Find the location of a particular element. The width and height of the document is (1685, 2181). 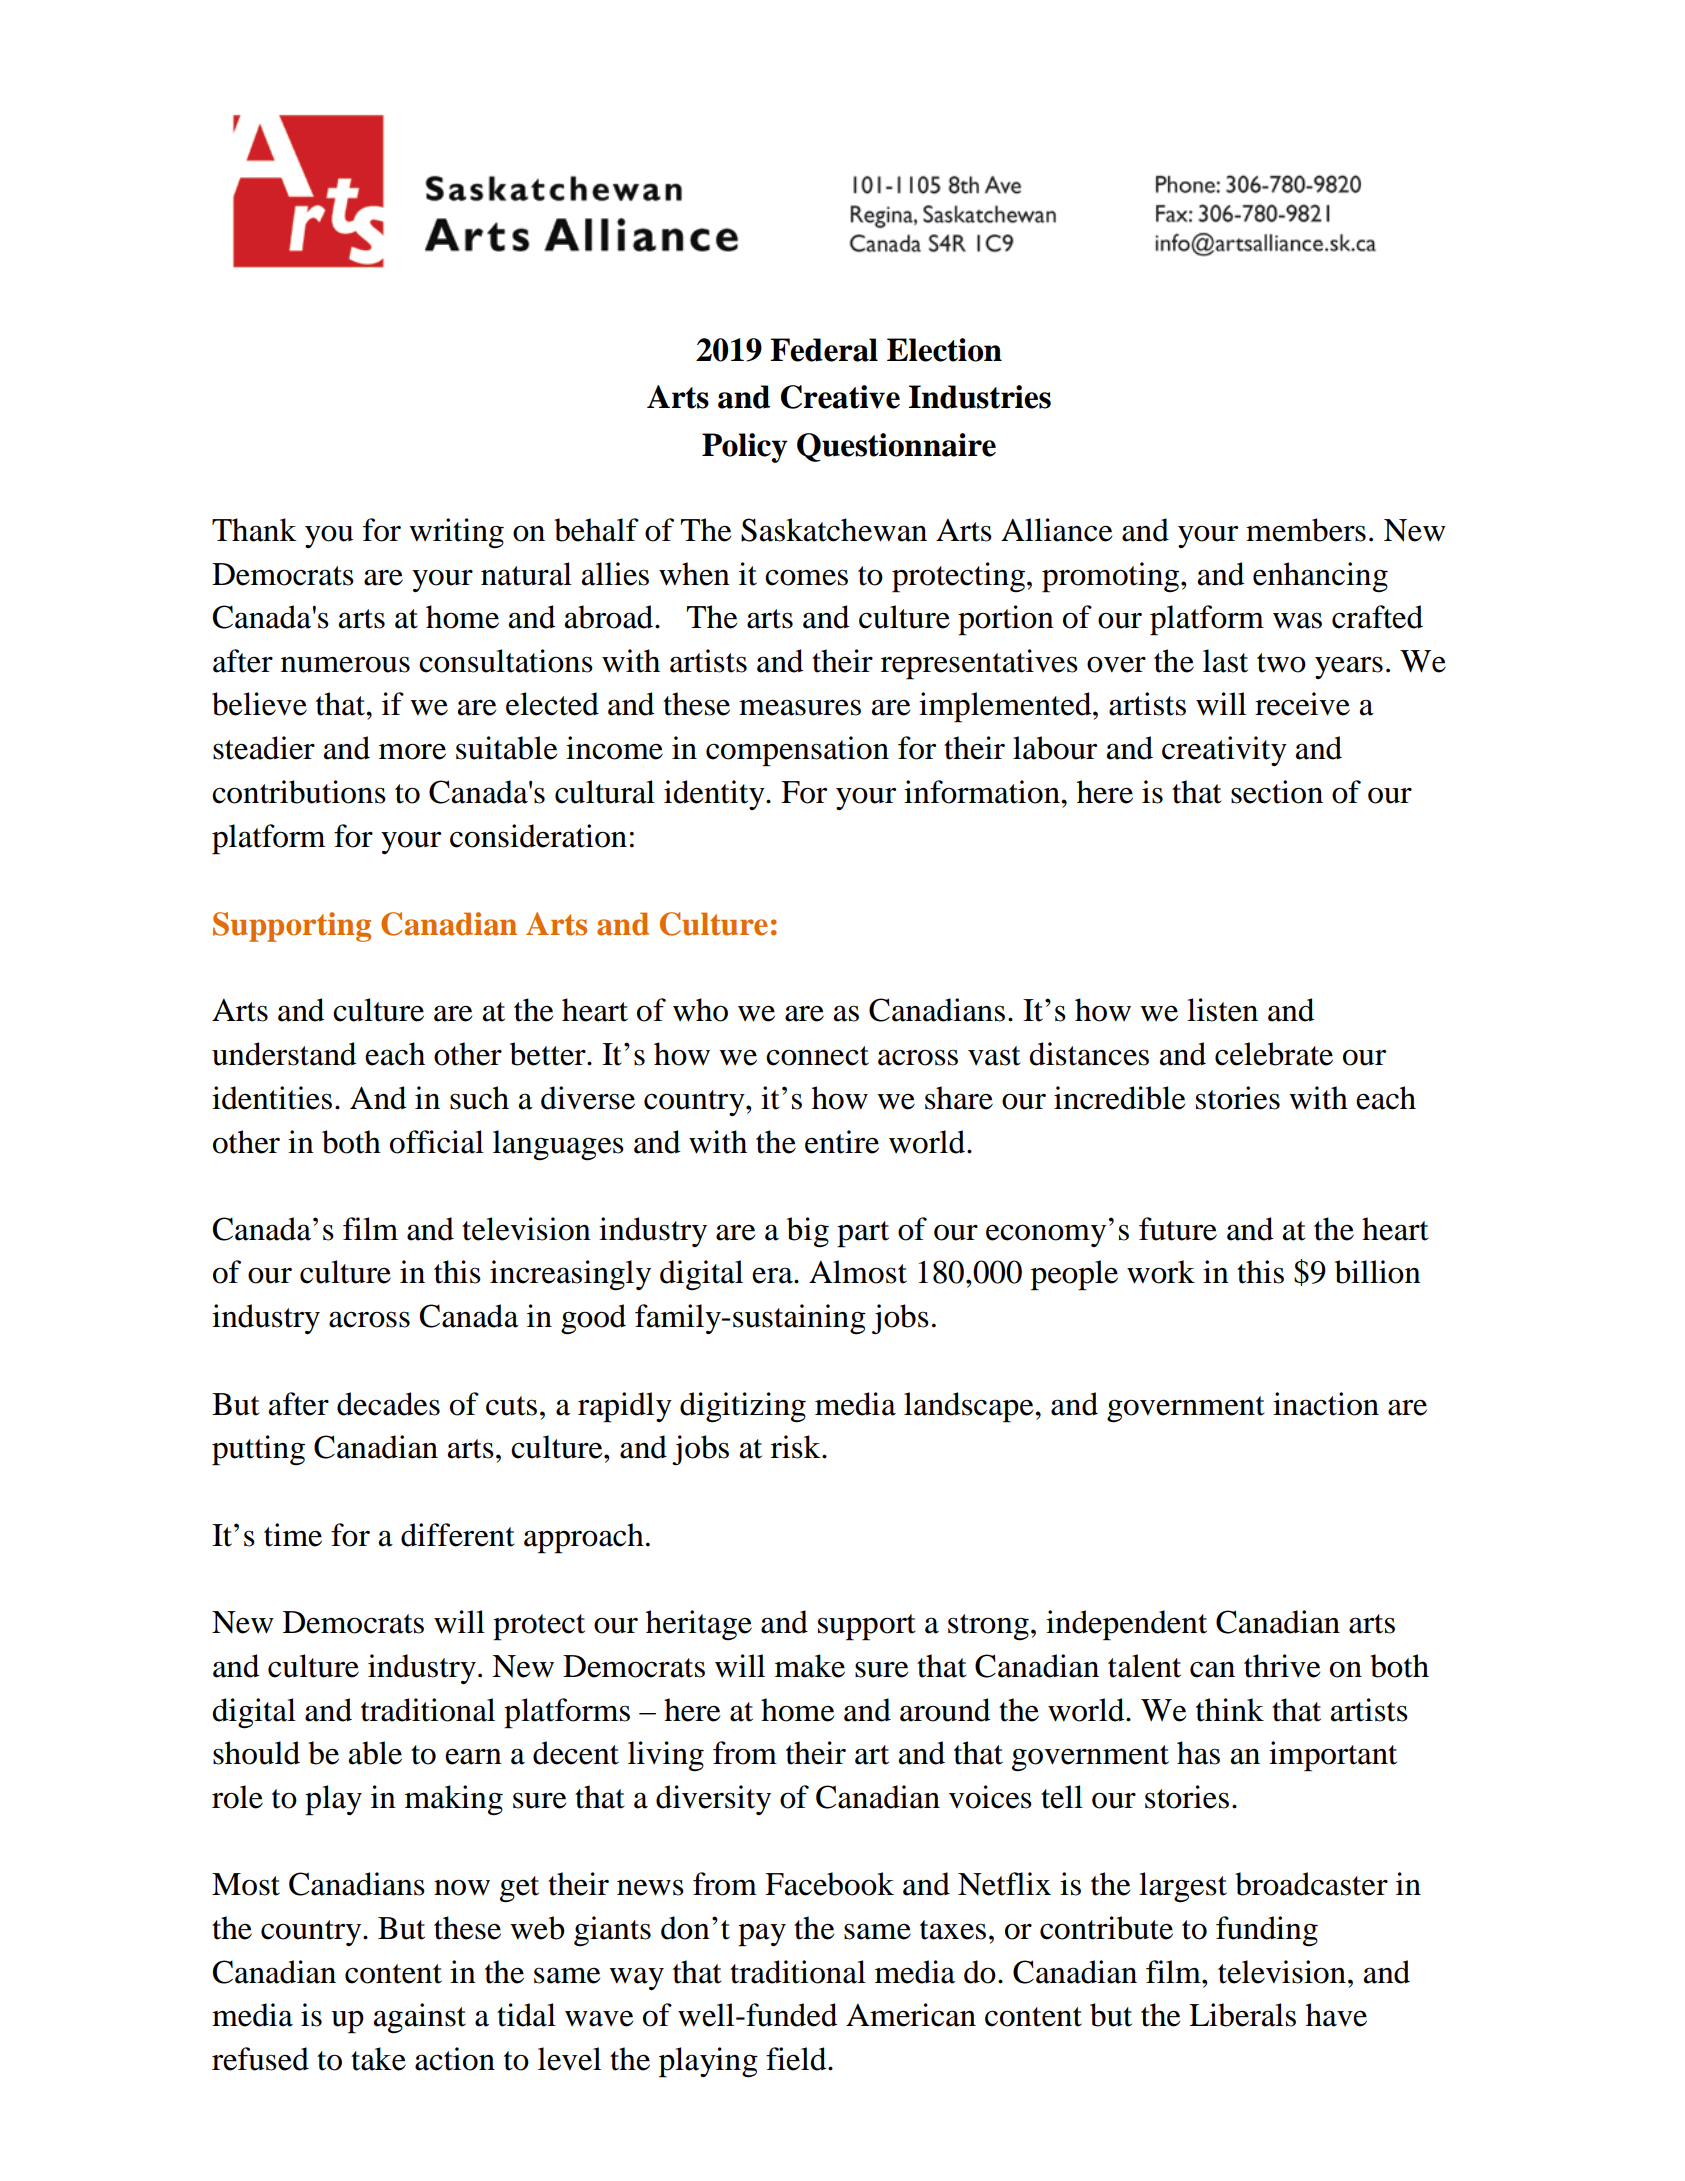

Creative is located at coordinates (840, 397).
